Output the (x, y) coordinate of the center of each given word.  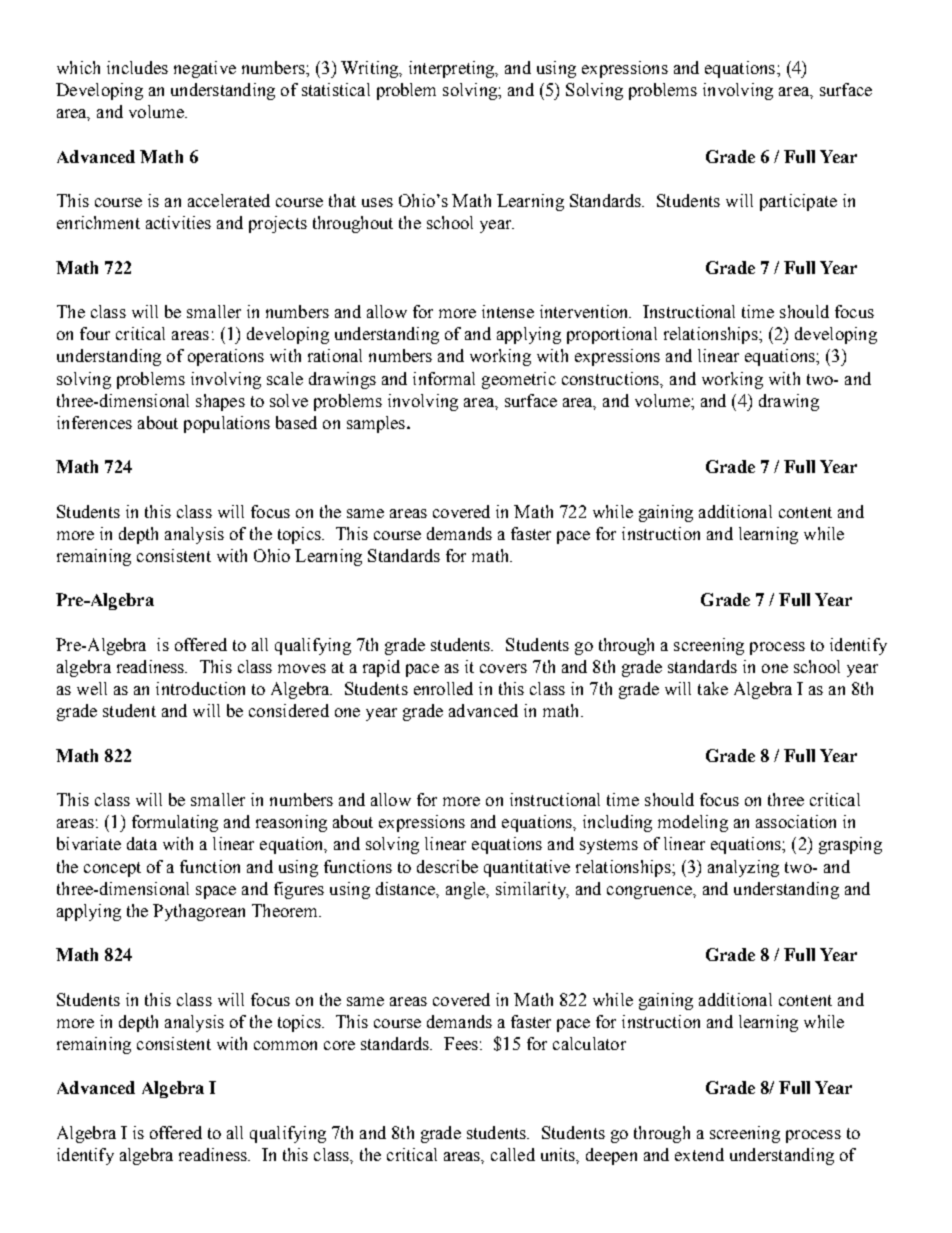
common (285, 1045)
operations (226, 357)
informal (444, 378)
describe (447, 866)
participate (798, 202)
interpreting (453, 69)
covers (503, 668)
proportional (612, 335)
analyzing (743, 868)
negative (205, 69)
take (713, 688)
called (513, 1154)
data (142, 843)
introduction (200, 688)
